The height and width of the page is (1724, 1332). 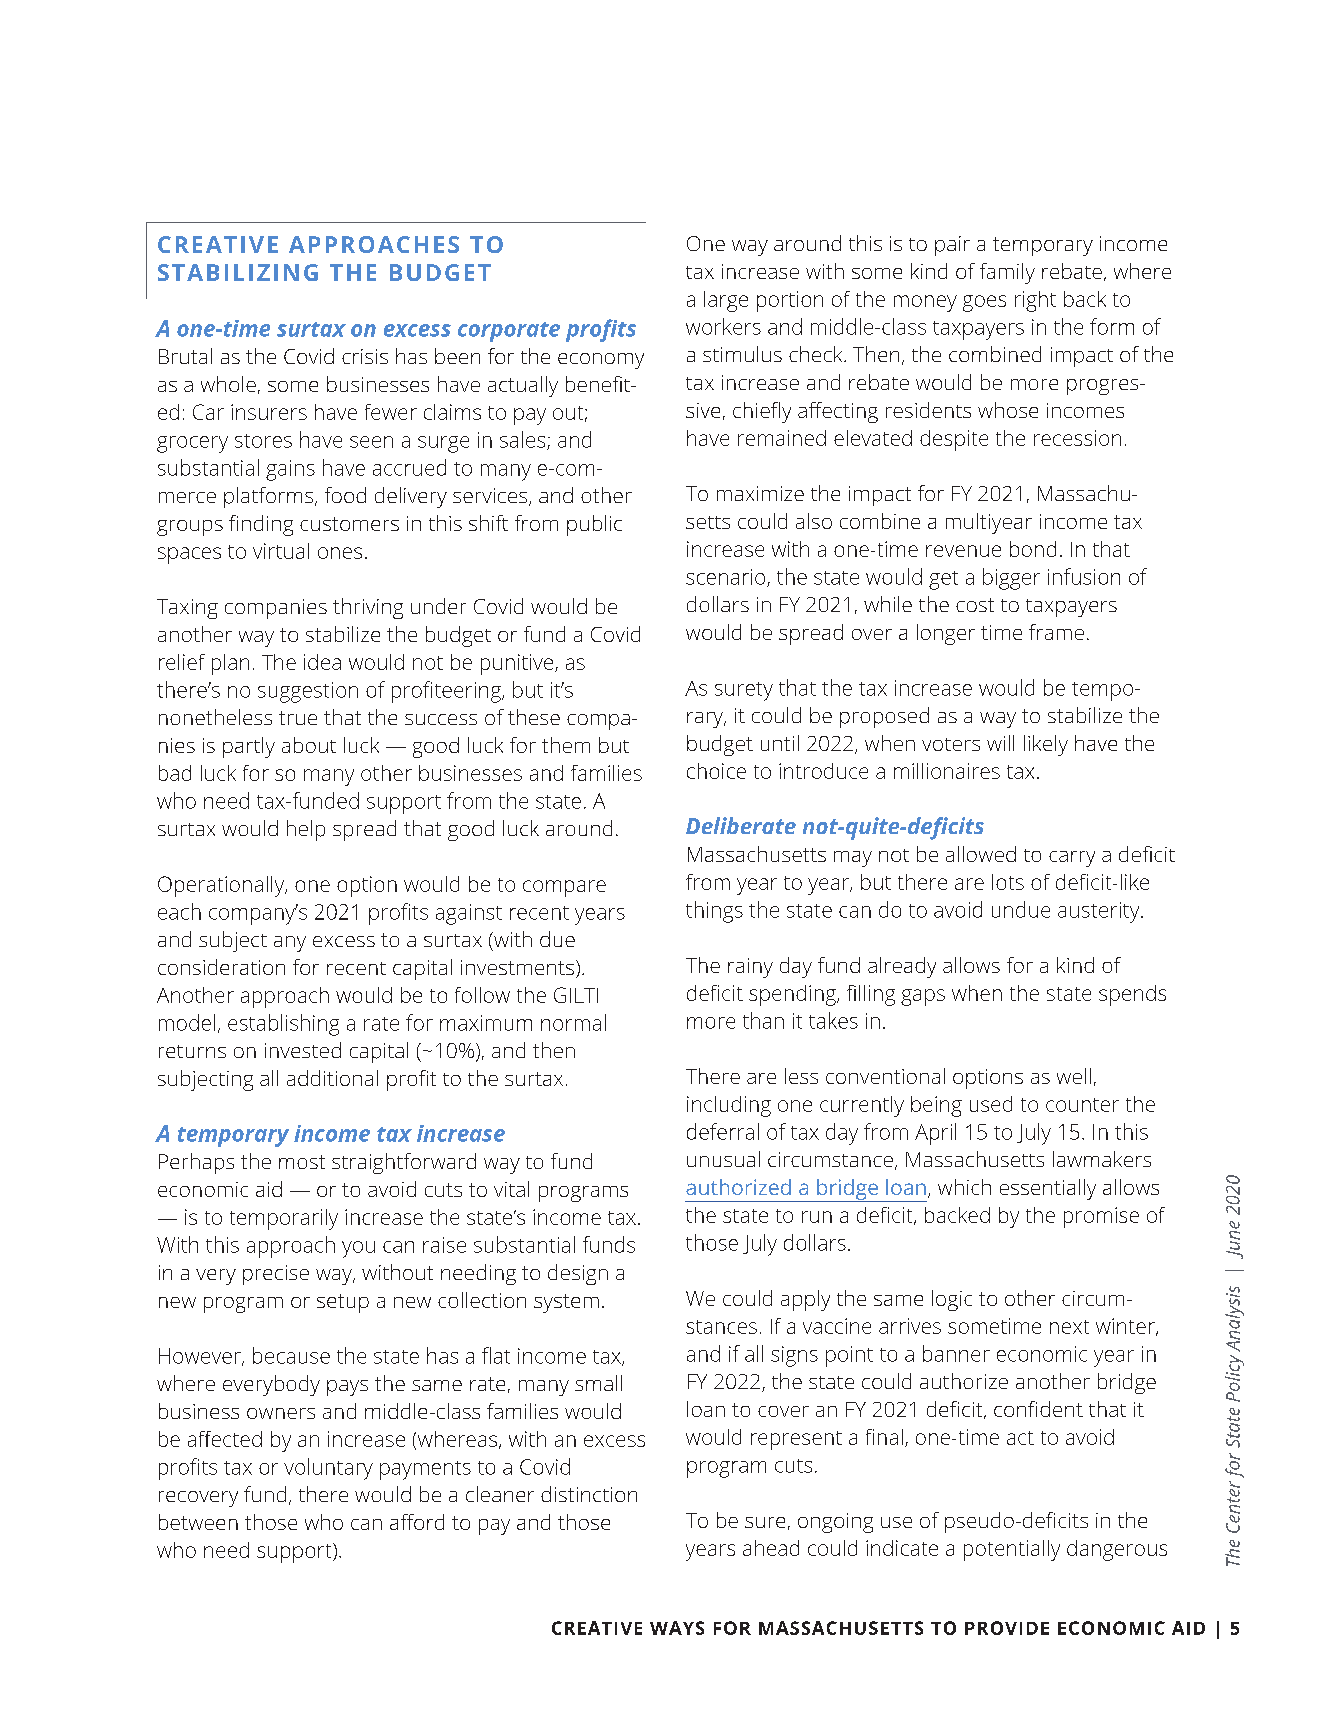 What do you see at coordinates (306, 830) in the page?
I see `help` at bounding box center [306, 830].
